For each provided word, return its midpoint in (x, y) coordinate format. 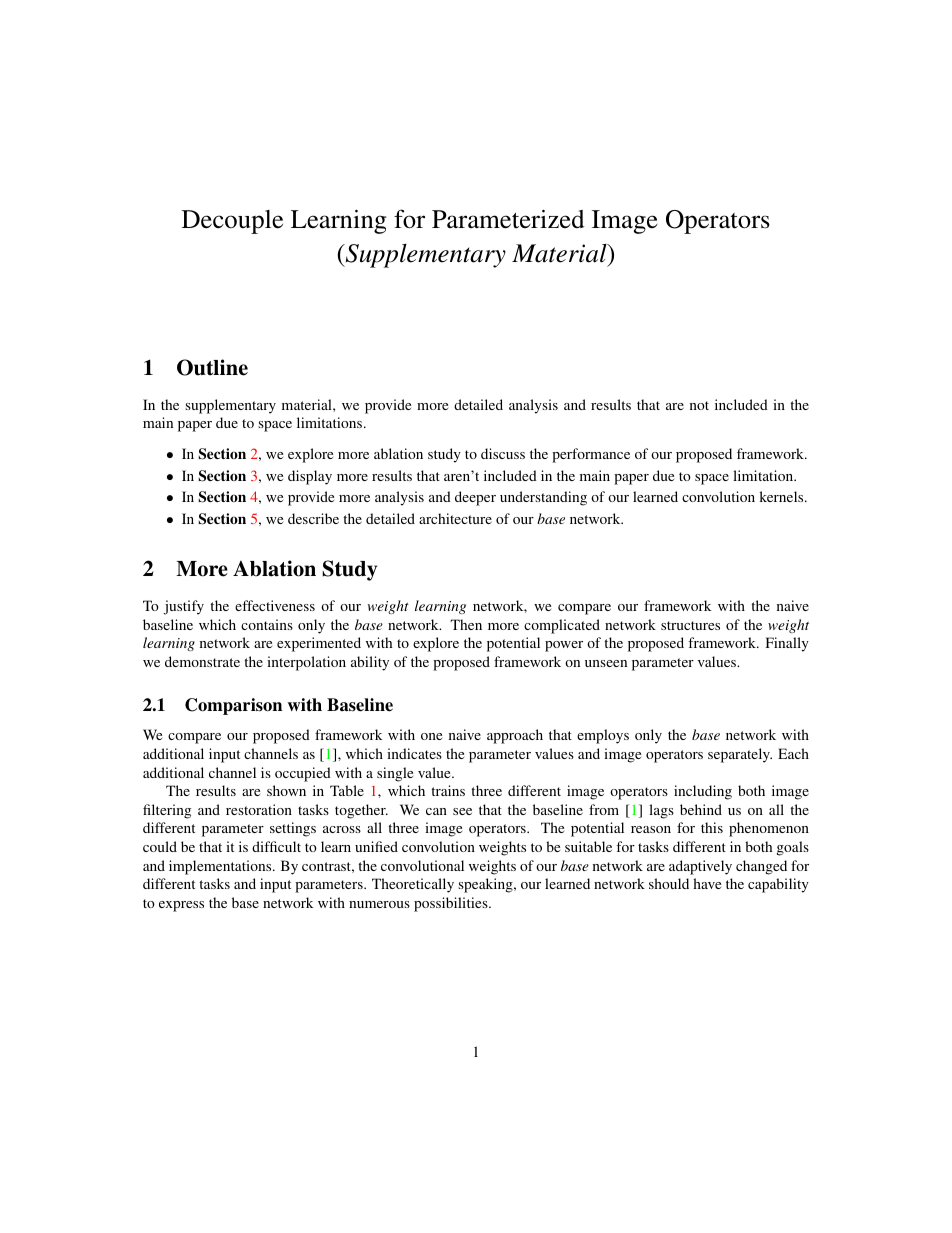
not (699, 405)
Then (466, 624)
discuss (503, 453)
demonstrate (202, 661)
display (310, 477)
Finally (787, 644)
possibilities (452, 904)
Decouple (232, 222)
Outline (212, 367)
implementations (221, 867)
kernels (782, 496)
